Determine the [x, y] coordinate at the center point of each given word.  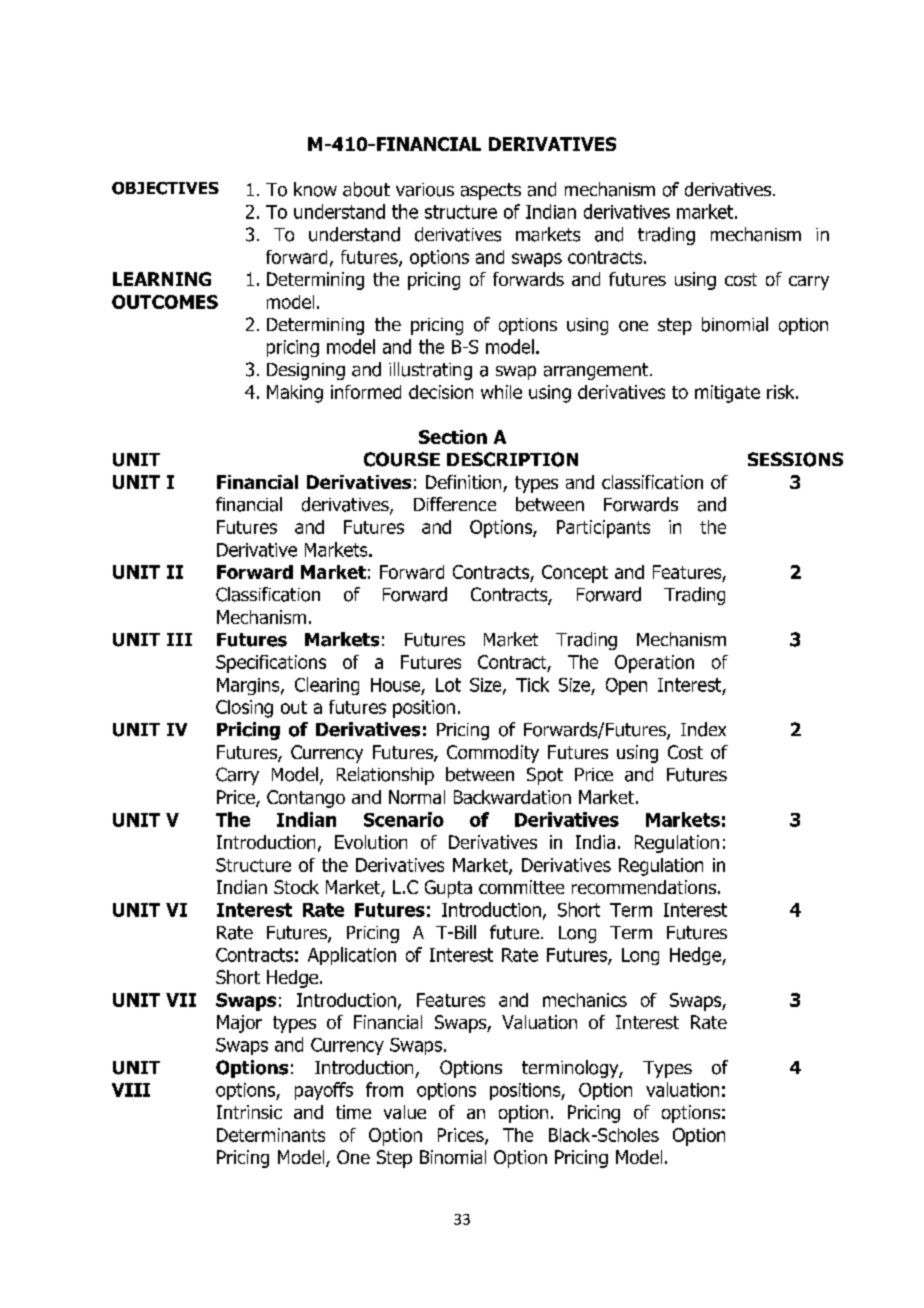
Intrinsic [249, 1112]
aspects [491, 191]
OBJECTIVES [165, 188]
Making [295, 394]
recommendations [644, 887]
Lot [448, 685]
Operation [654, 664]
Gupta [448, 889]
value [405, 1112]
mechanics [585, 1000]
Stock [296, 887]
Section [453, 437]
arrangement [597, 371]
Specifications [271, 664]
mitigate [727, 394]
